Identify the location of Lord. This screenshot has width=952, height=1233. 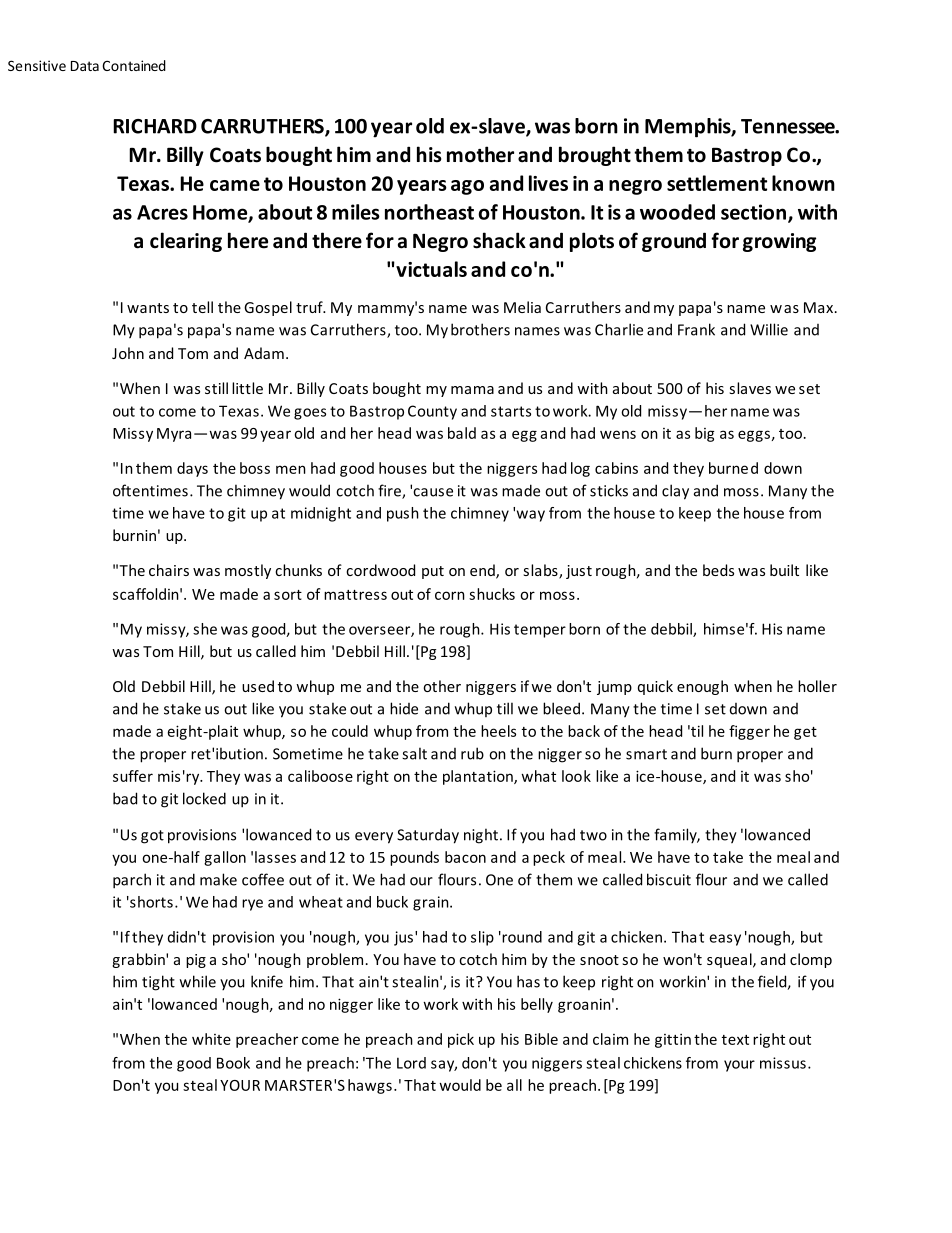
(411, 1063).
